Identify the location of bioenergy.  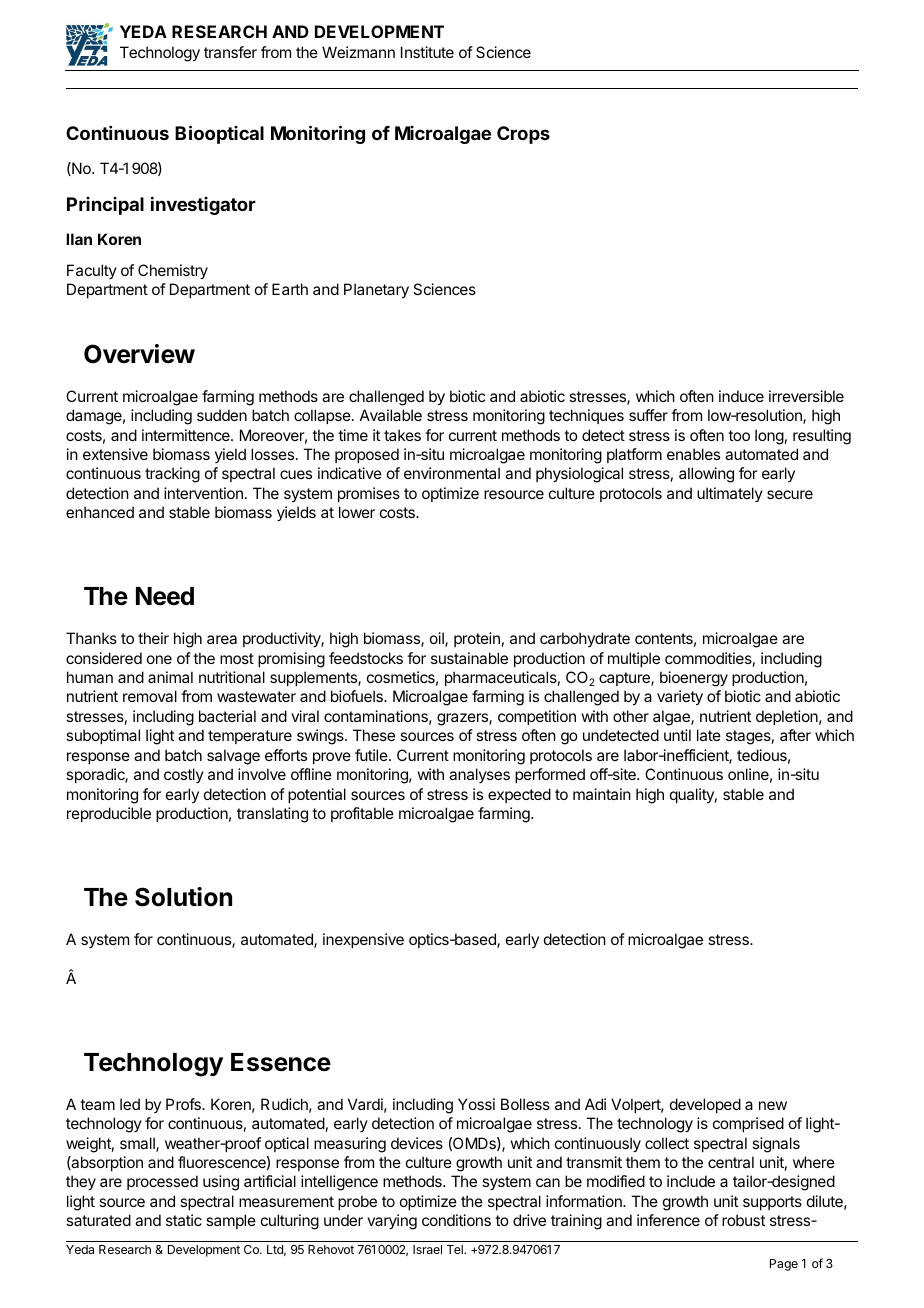
(694, 679).
